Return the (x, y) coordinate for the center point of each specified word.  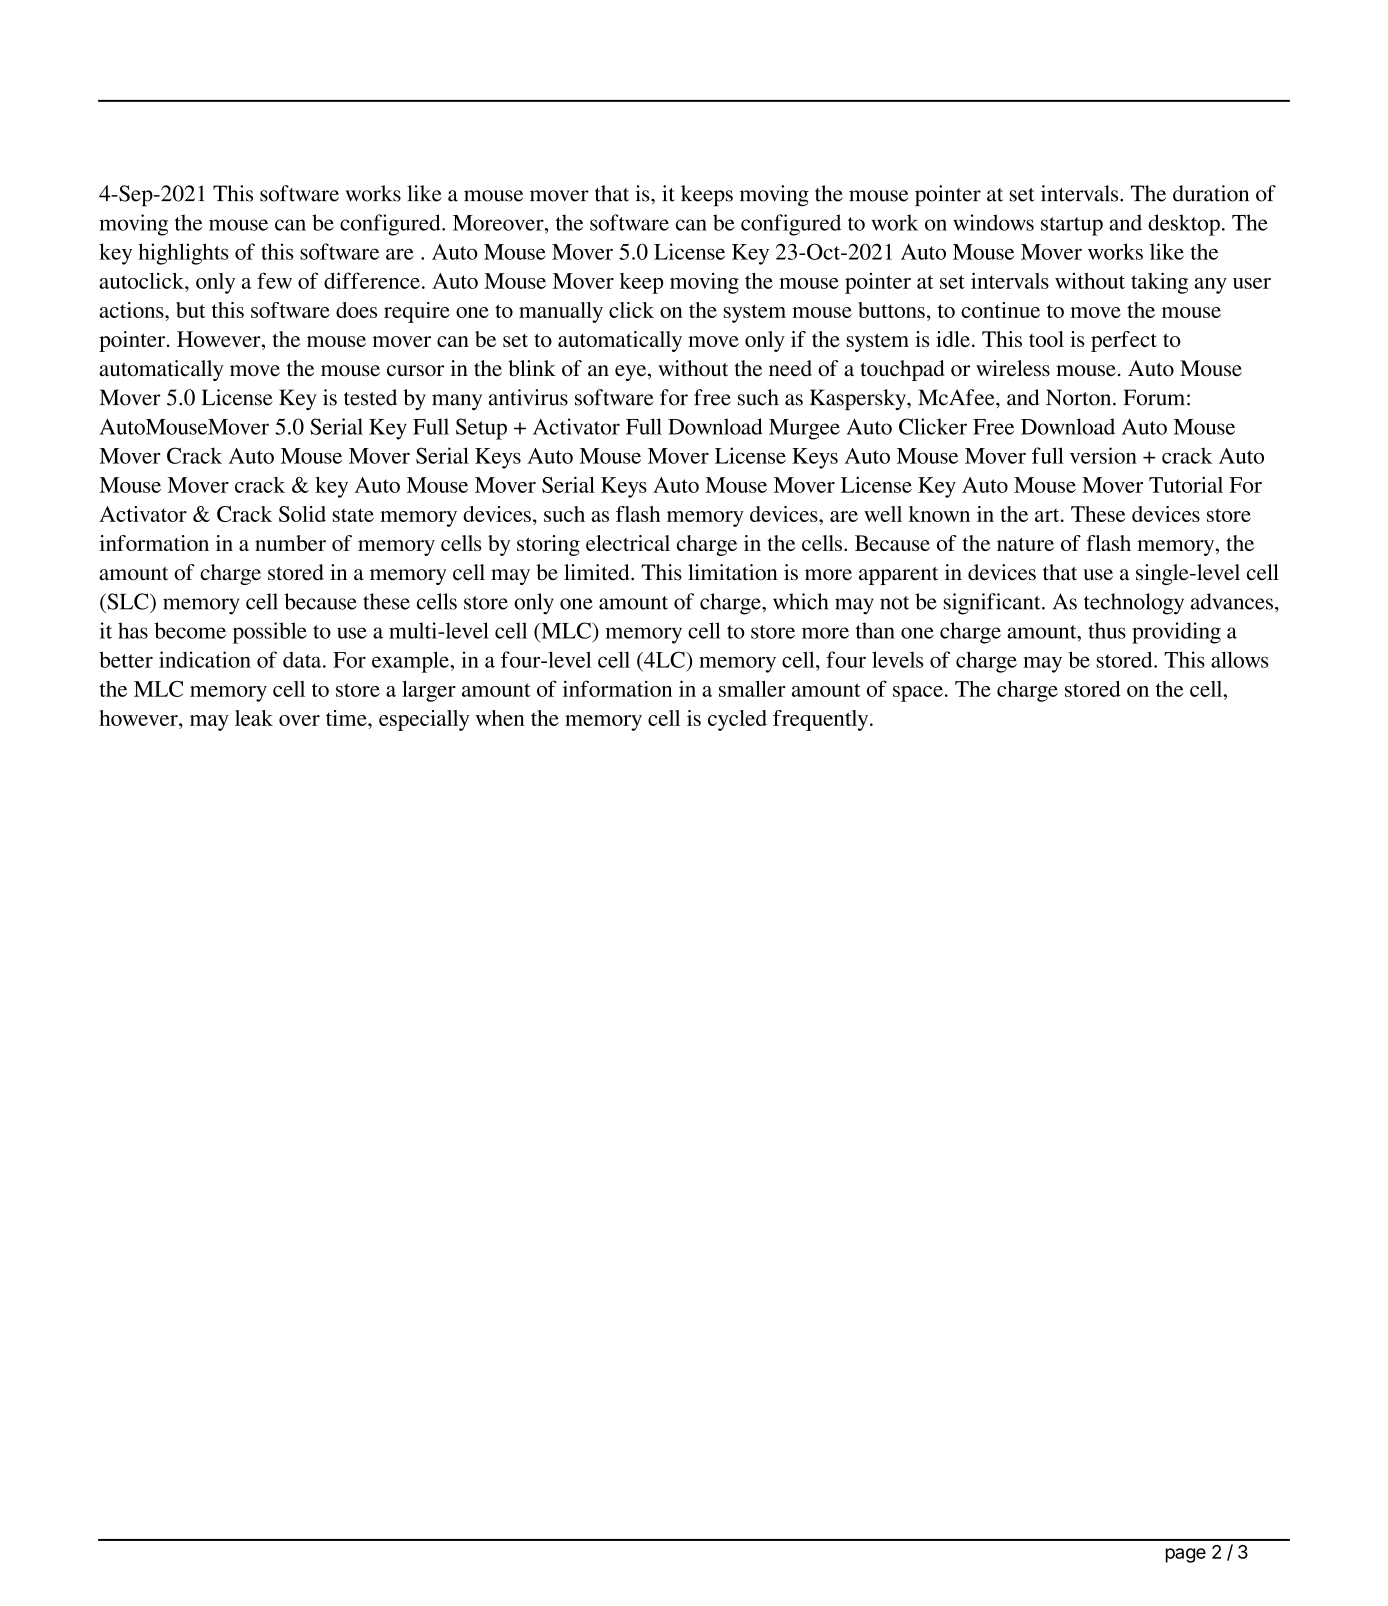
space (918, 694)
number (290, 543)
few (274, 280)
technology (1134, 604)
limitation (733, 572)
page (1186, 1555)
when (500, 718)
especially (424, 720)
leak (254, 718)
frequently (822, 720)
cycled (737, 720)
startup (1072, 226)
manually (561, 312)
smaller (752, 689)
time (347, 718)
